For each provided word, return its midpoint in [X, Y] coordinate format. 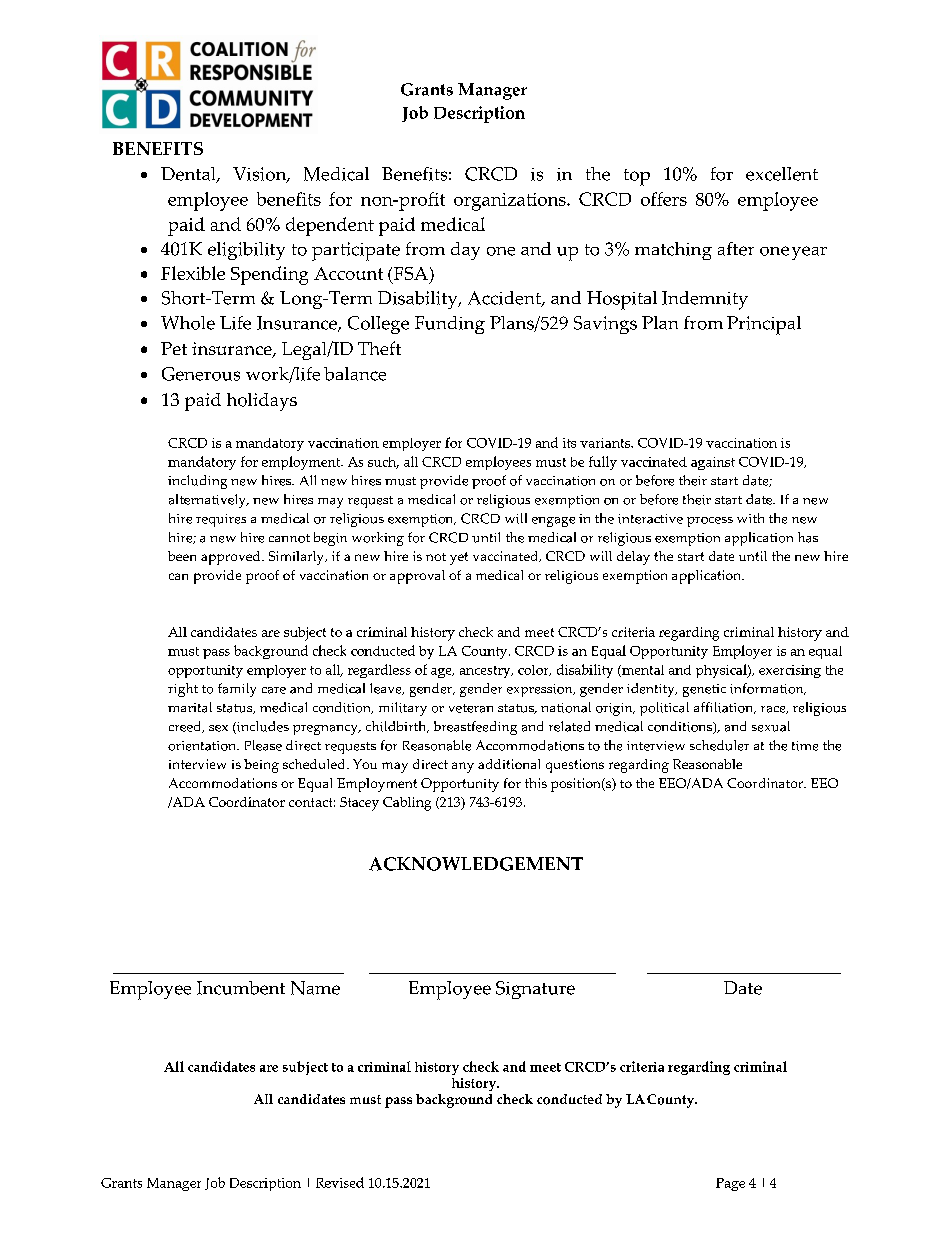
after [736, 249]
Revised [340, 1182]
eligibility [246, 251]
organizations [511, 202]
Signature [535, 990]
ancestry [486, 672]
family [237, 690]
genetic [704, 690]
